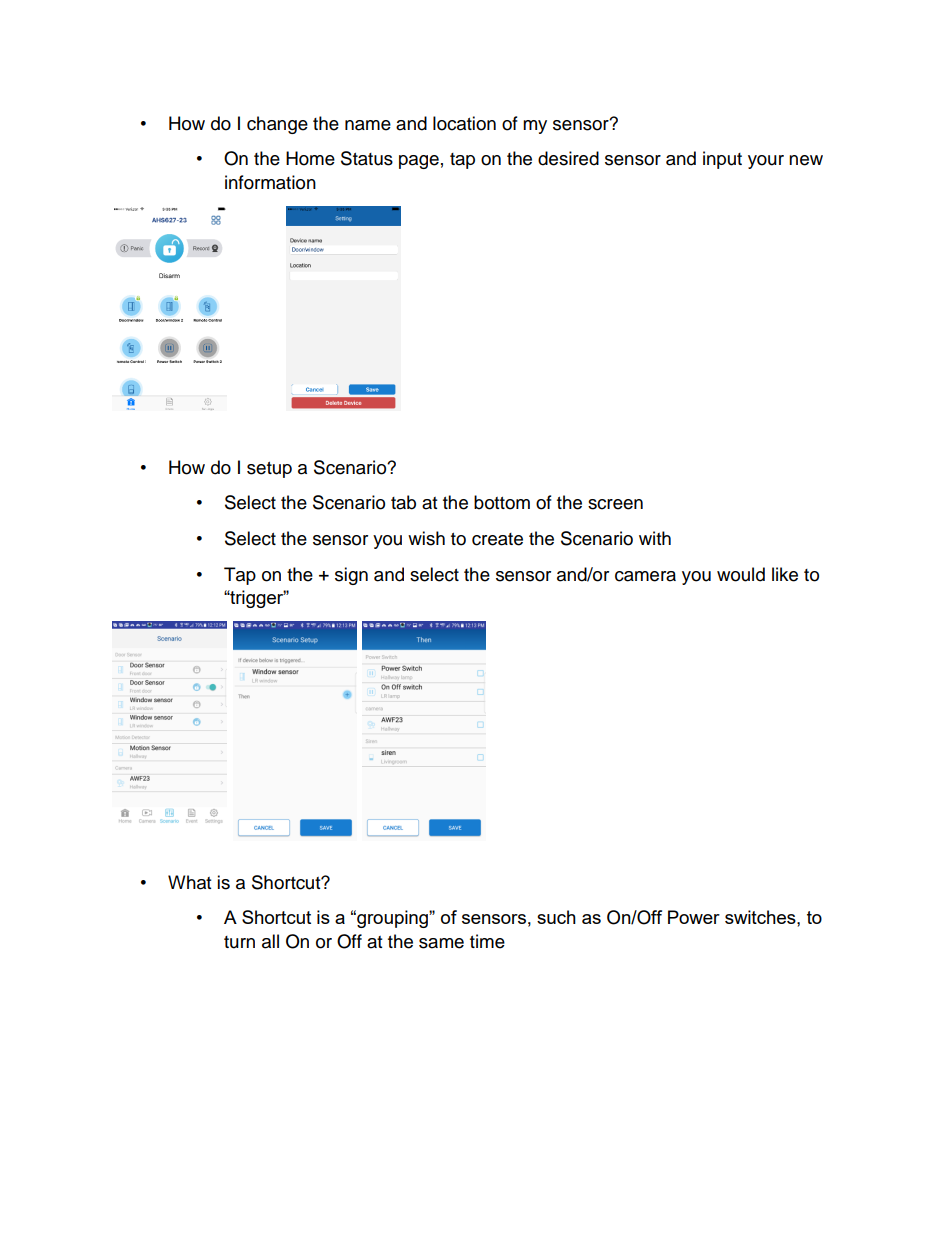  Describe the element at coordinates (270, 941) in the image. I see `all` at that location.
